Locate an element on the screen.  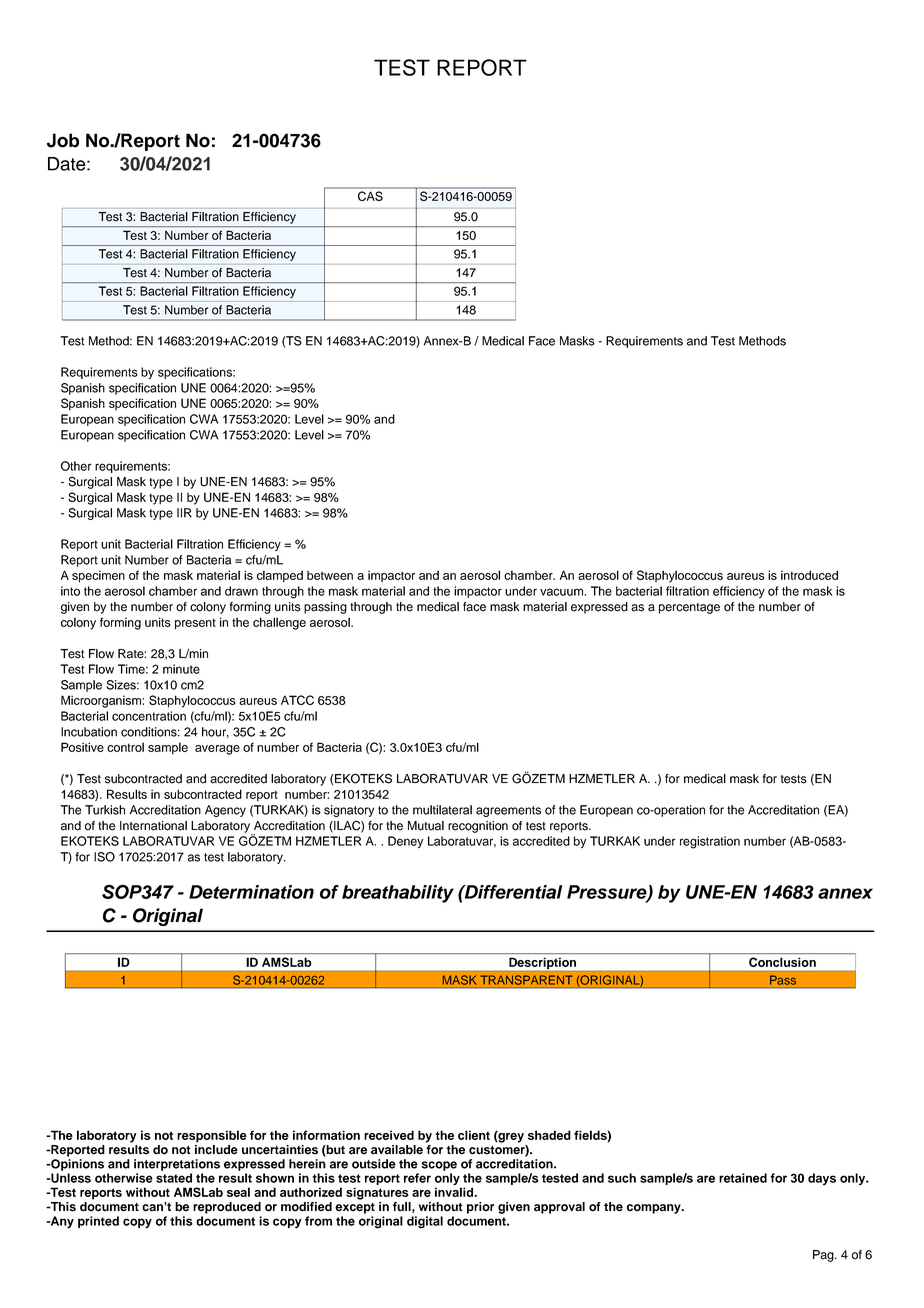
CAS is located at coordinates (370, 196).
